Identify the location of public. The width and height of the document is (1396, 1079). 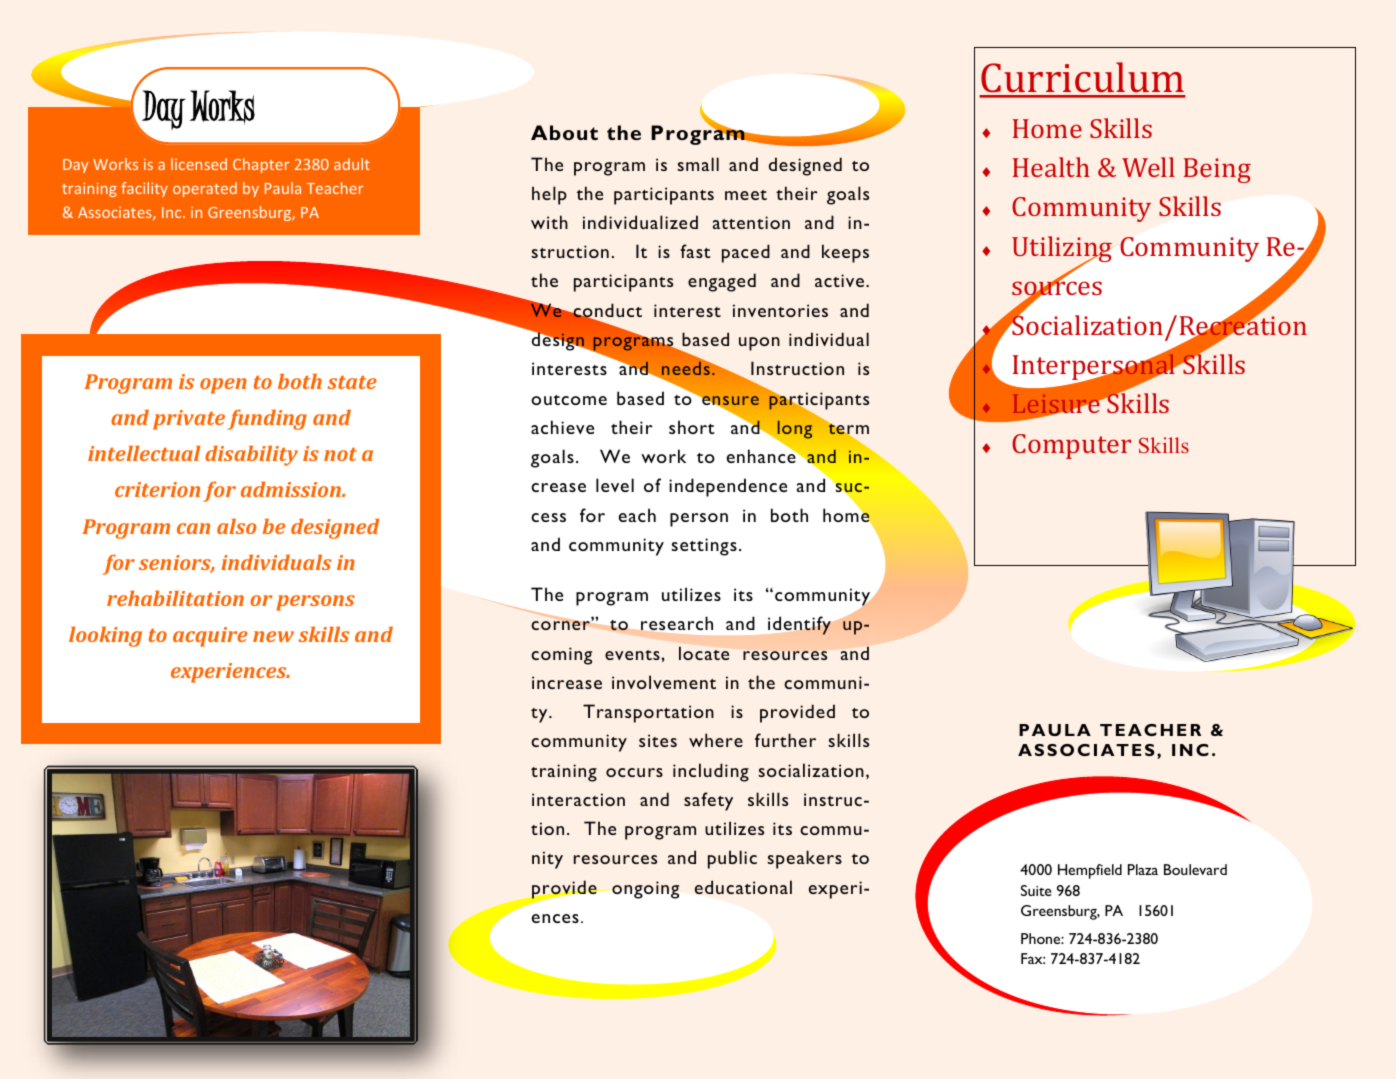
(732, 859).
